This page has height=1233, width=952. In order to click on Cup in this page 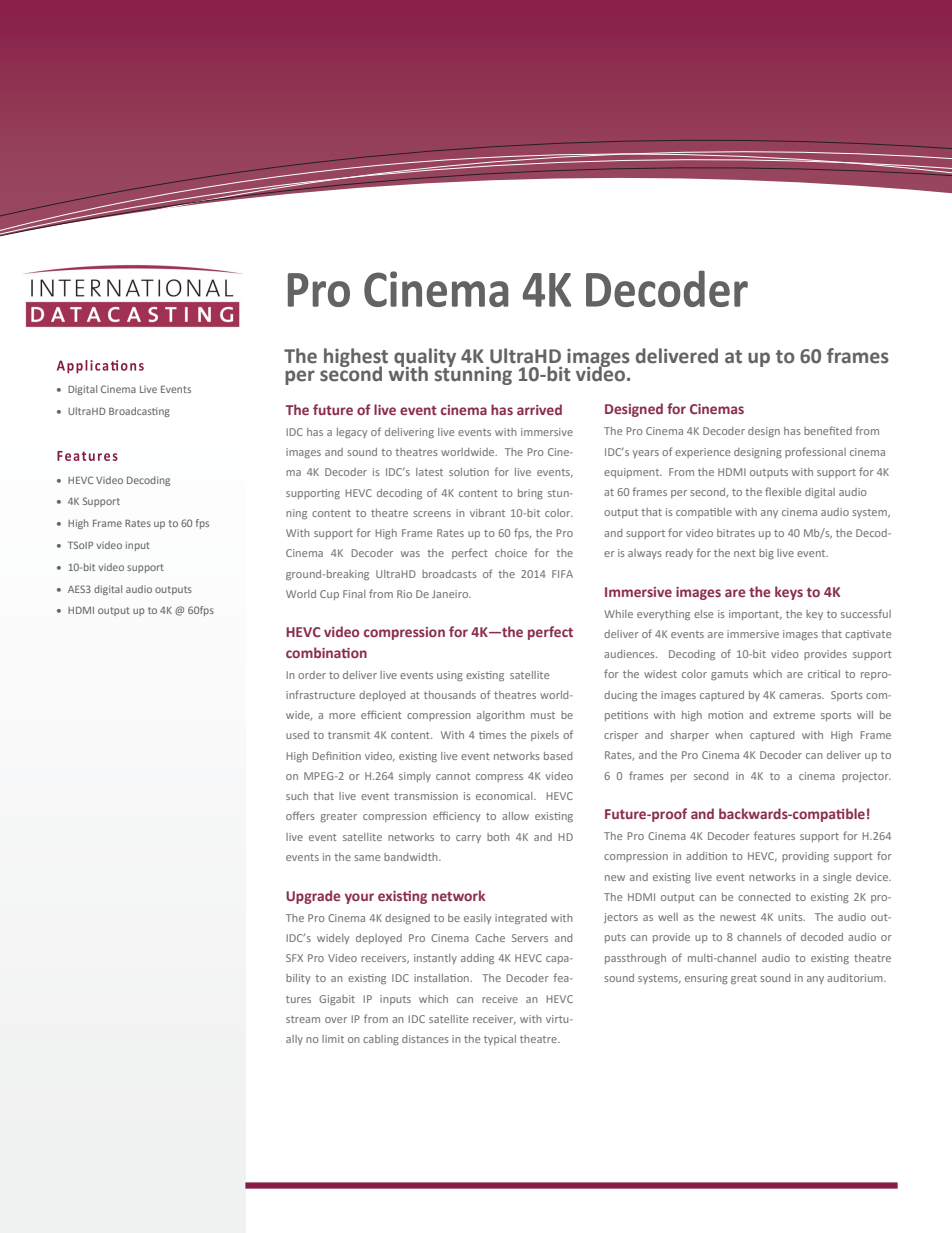, I will do `click(329, 595)`.
